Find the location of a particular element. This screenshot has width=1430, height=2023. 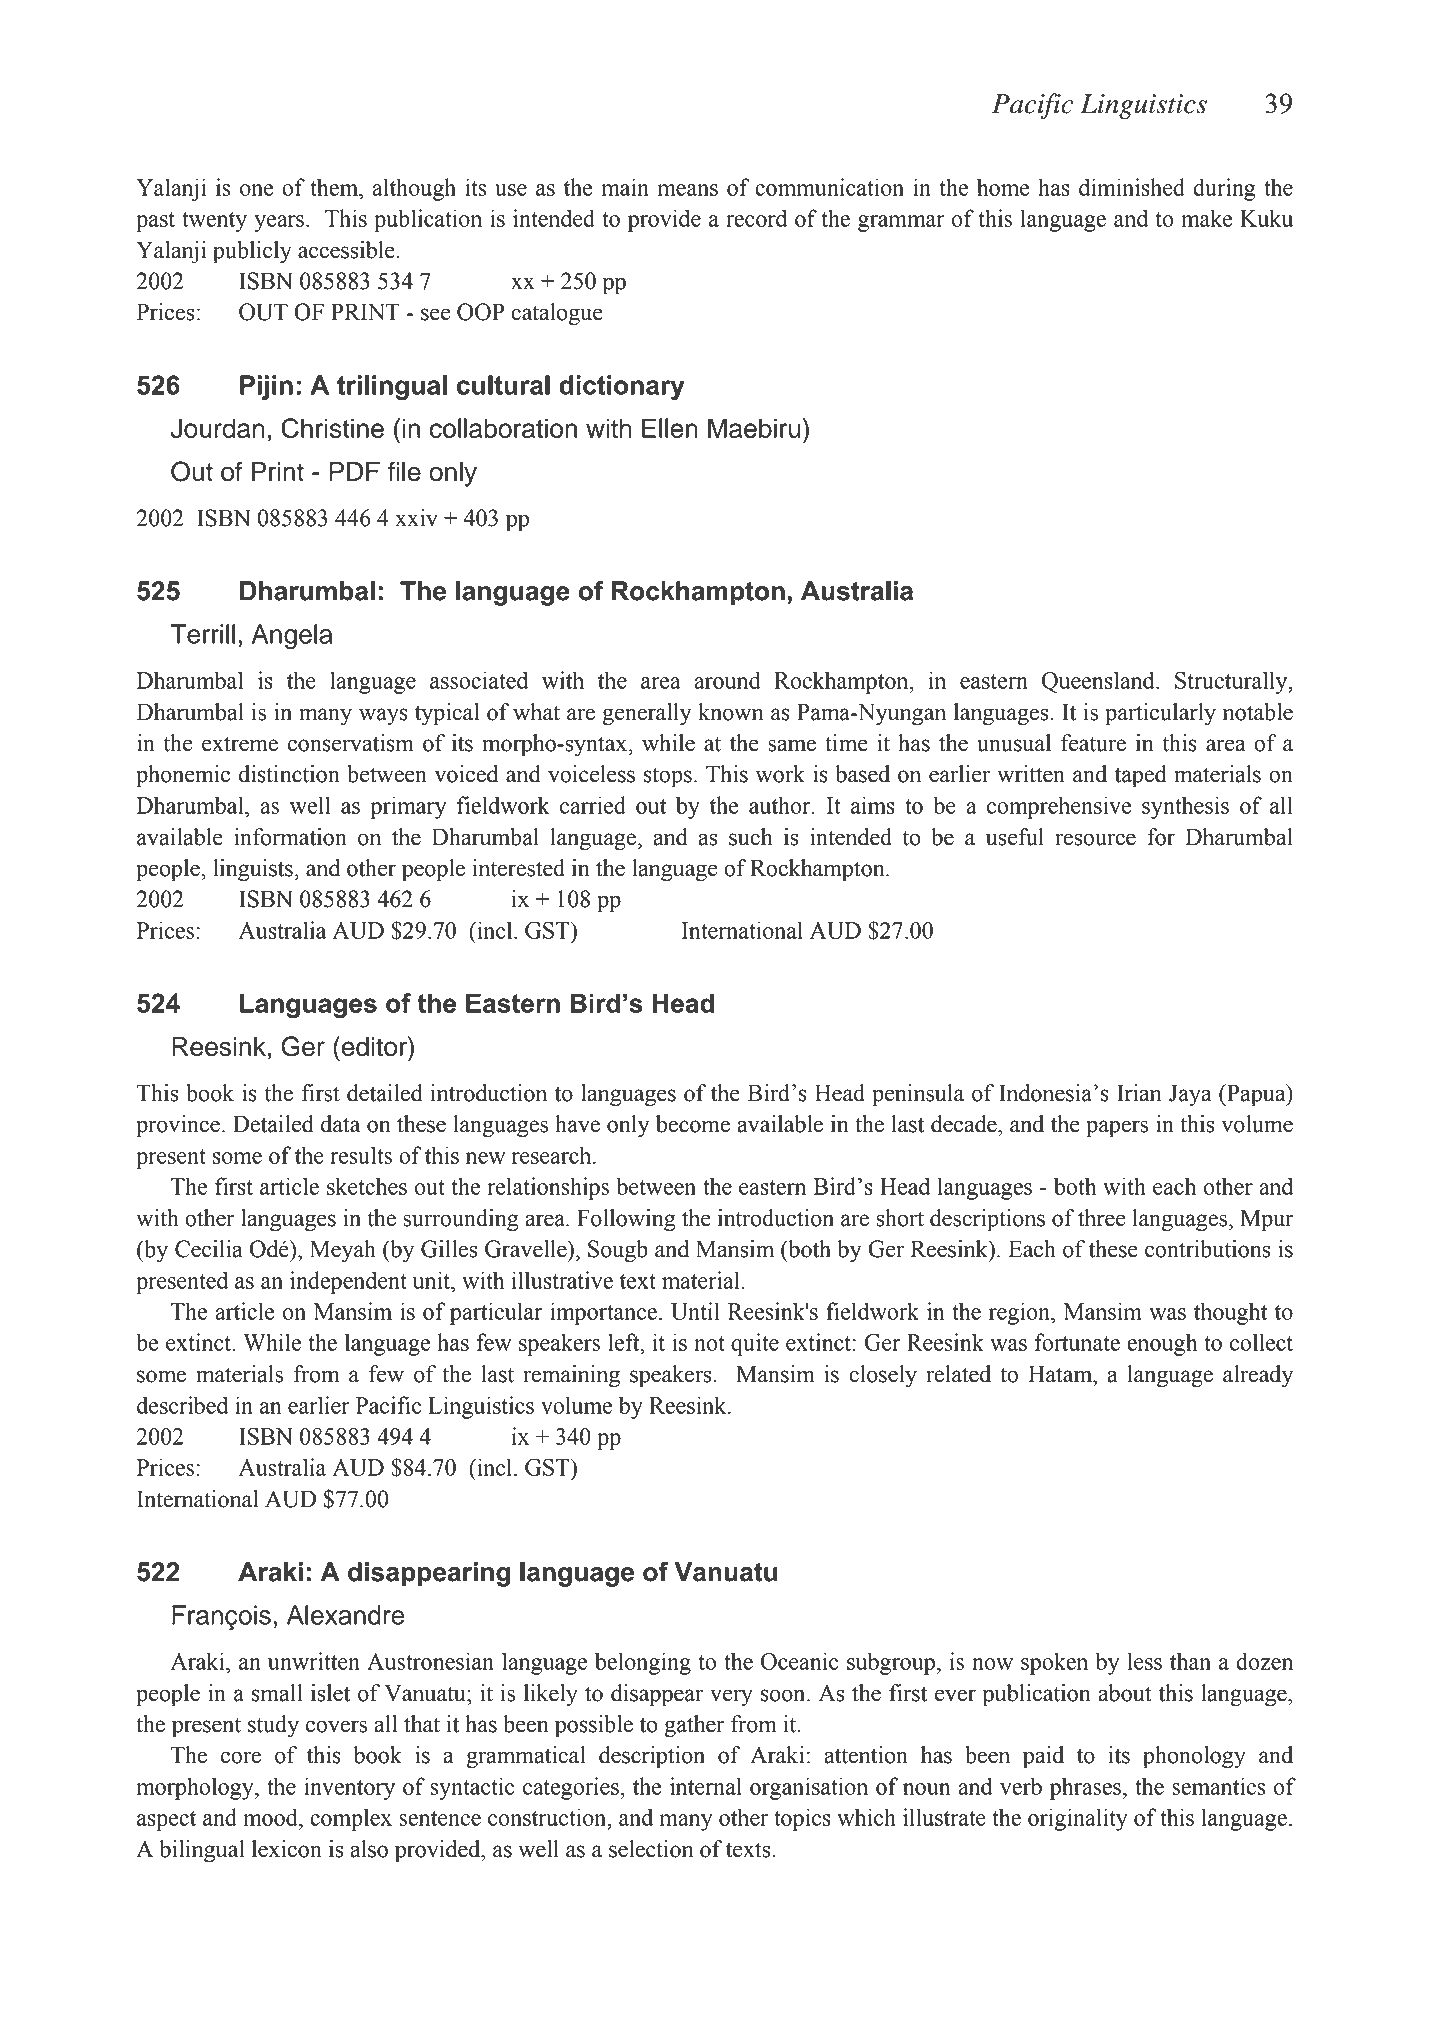

diminished is located at coordinates (1132, 187).
